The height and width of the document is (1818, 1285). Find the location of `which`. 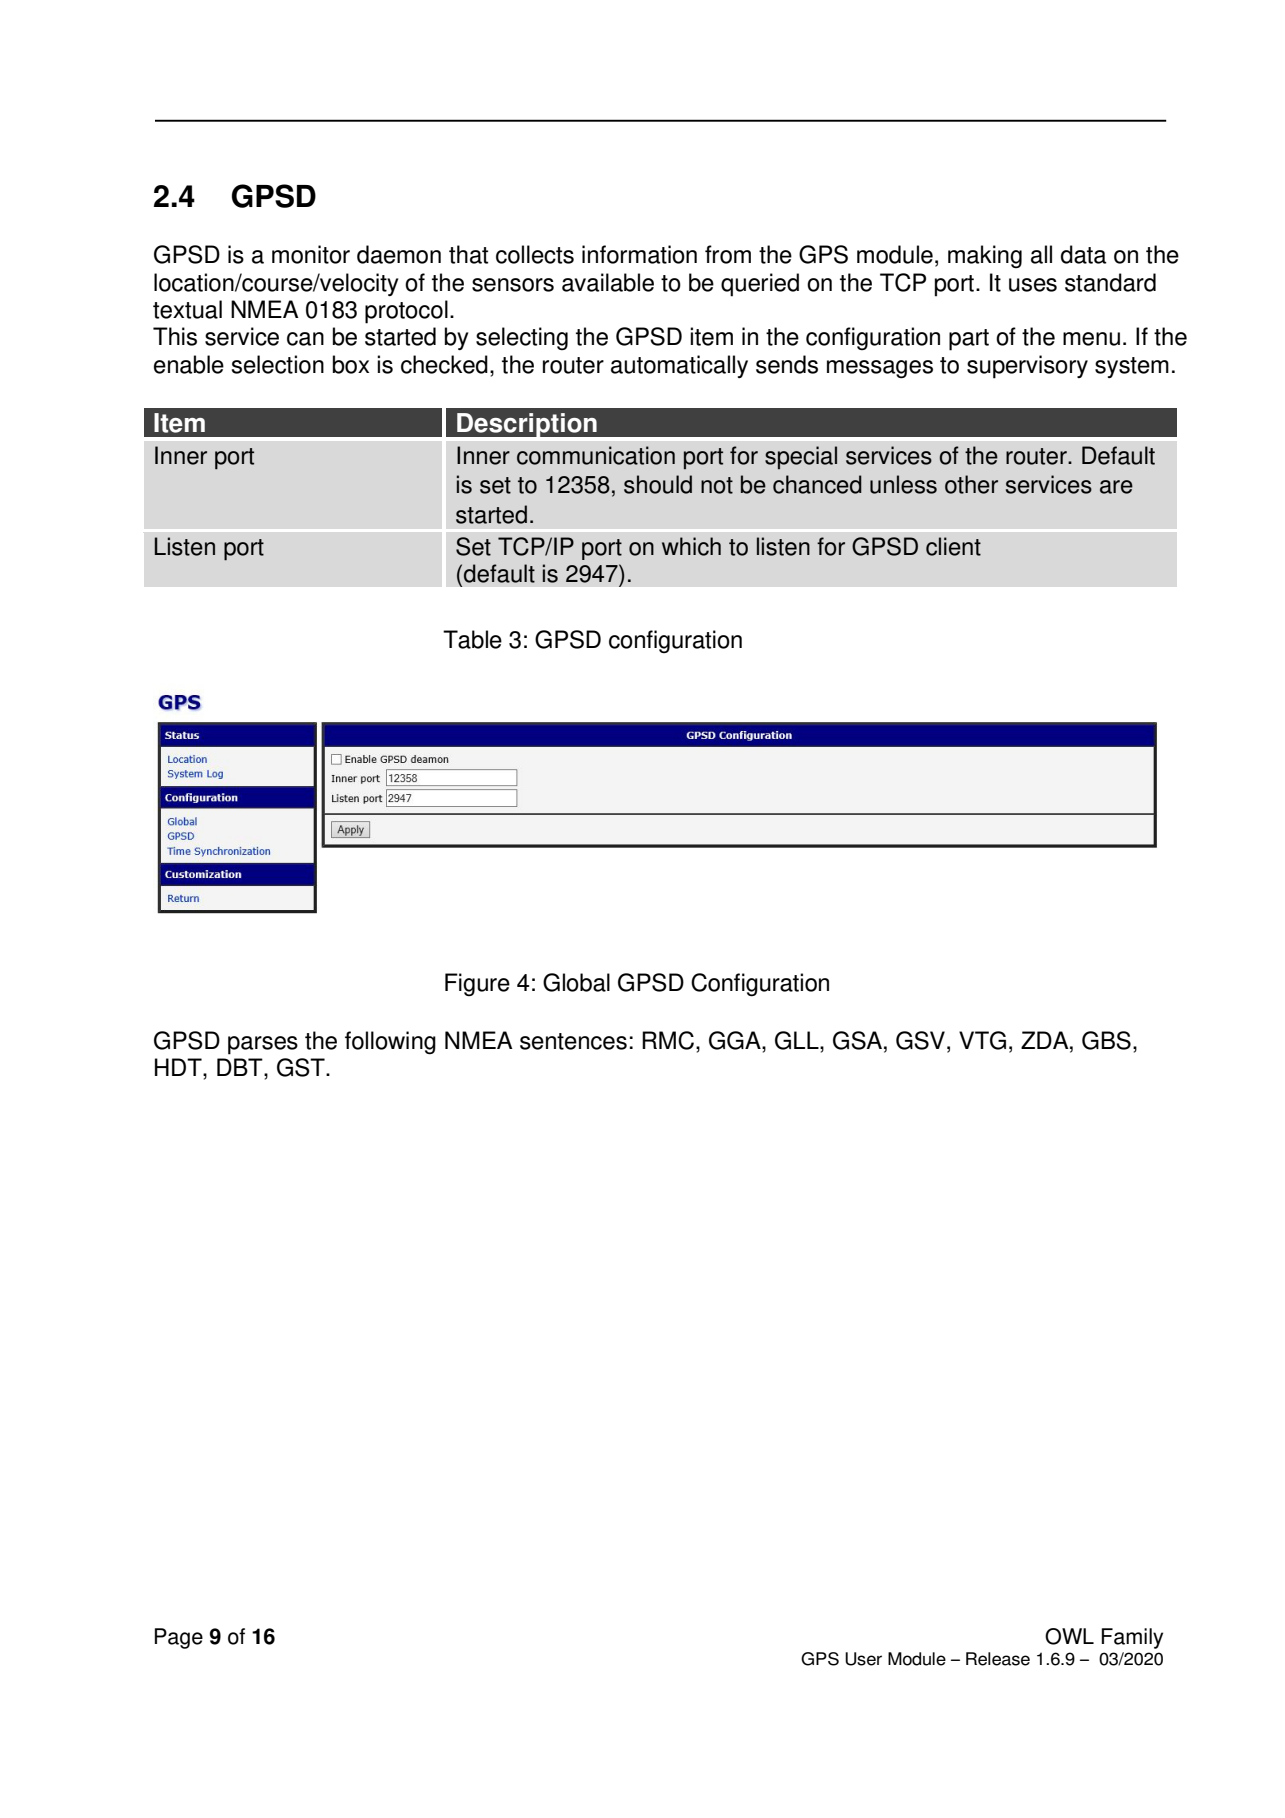

which is located at coordinates (691, 546).
